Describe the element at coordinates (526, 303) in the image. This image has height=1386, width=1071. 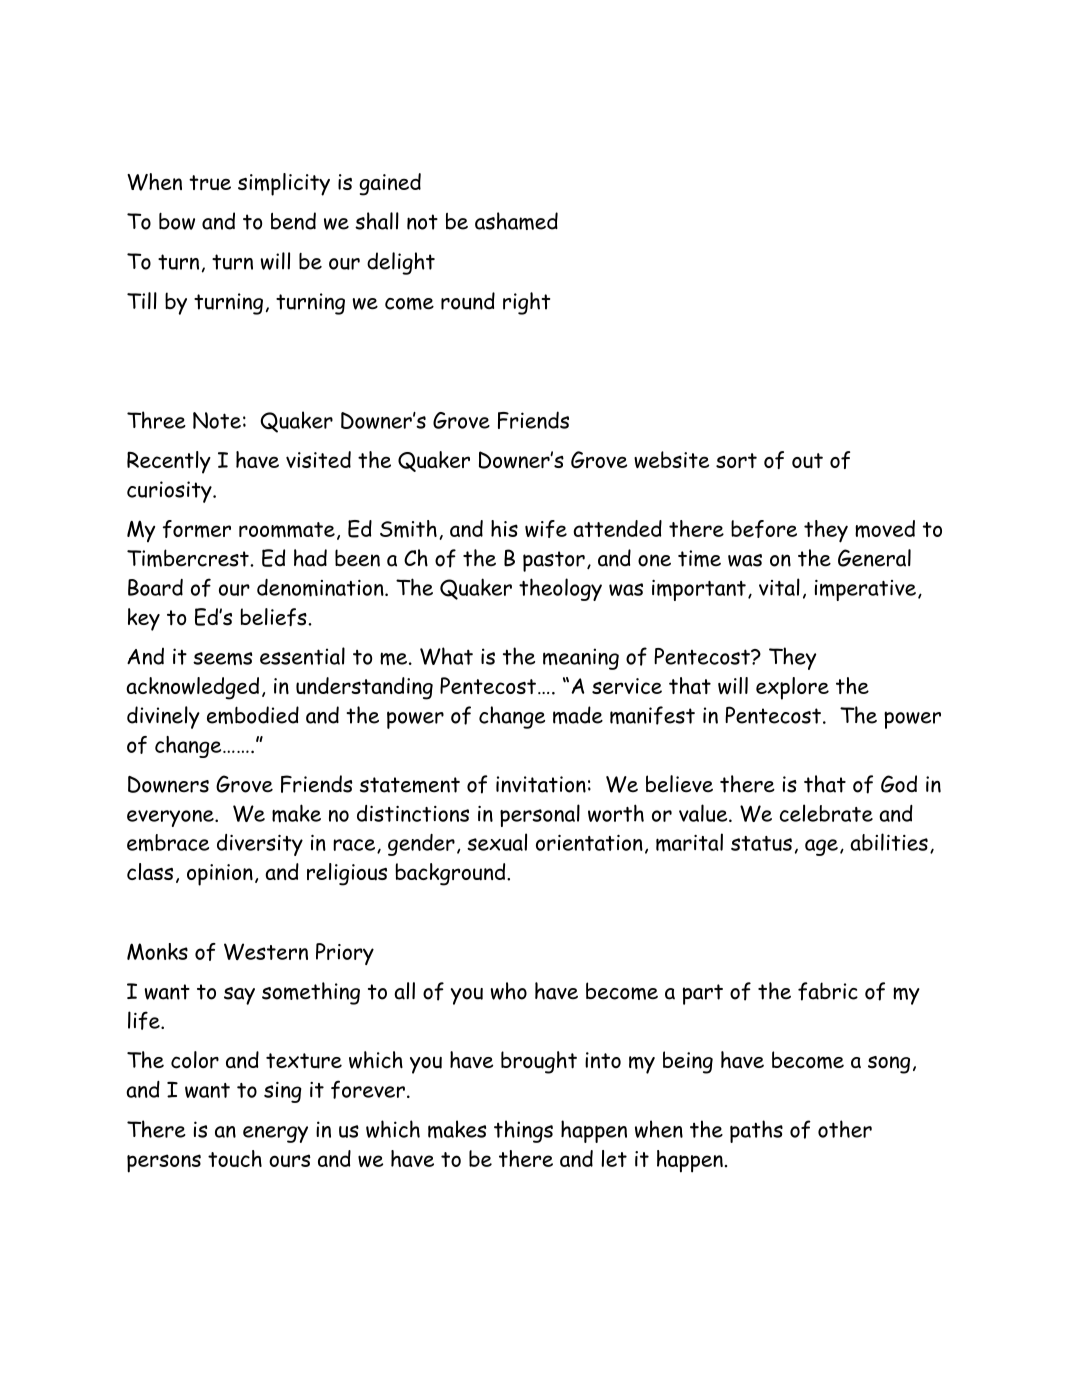
I see `right` at that location.
